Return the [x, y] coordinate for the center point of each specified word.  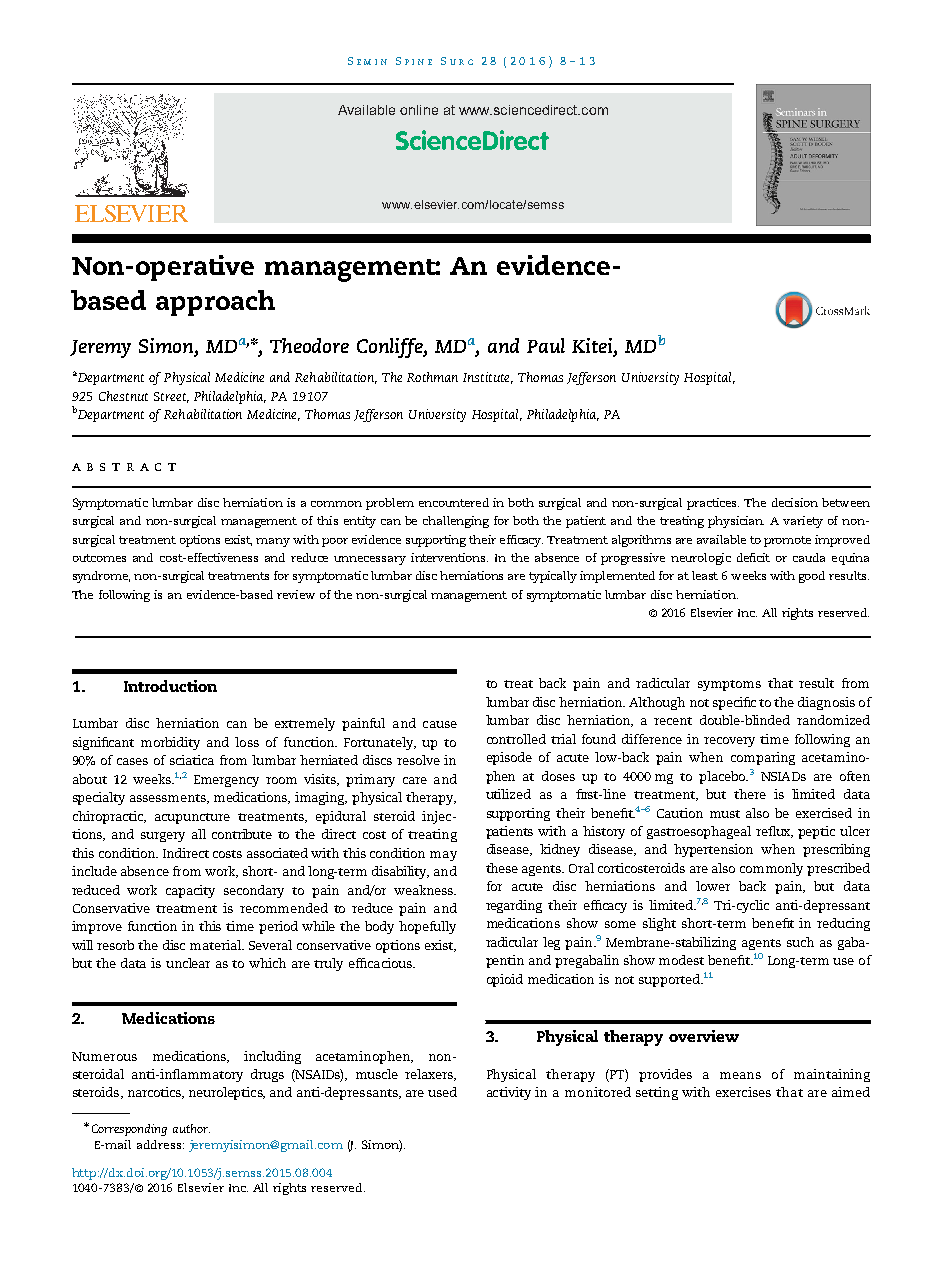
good [812, 577]
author [191, 1128]
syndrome [101, 577]
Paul [546, 345]
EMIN [372, 62]
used [442, 1092]
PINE [418, 62]
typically [553, 577]
